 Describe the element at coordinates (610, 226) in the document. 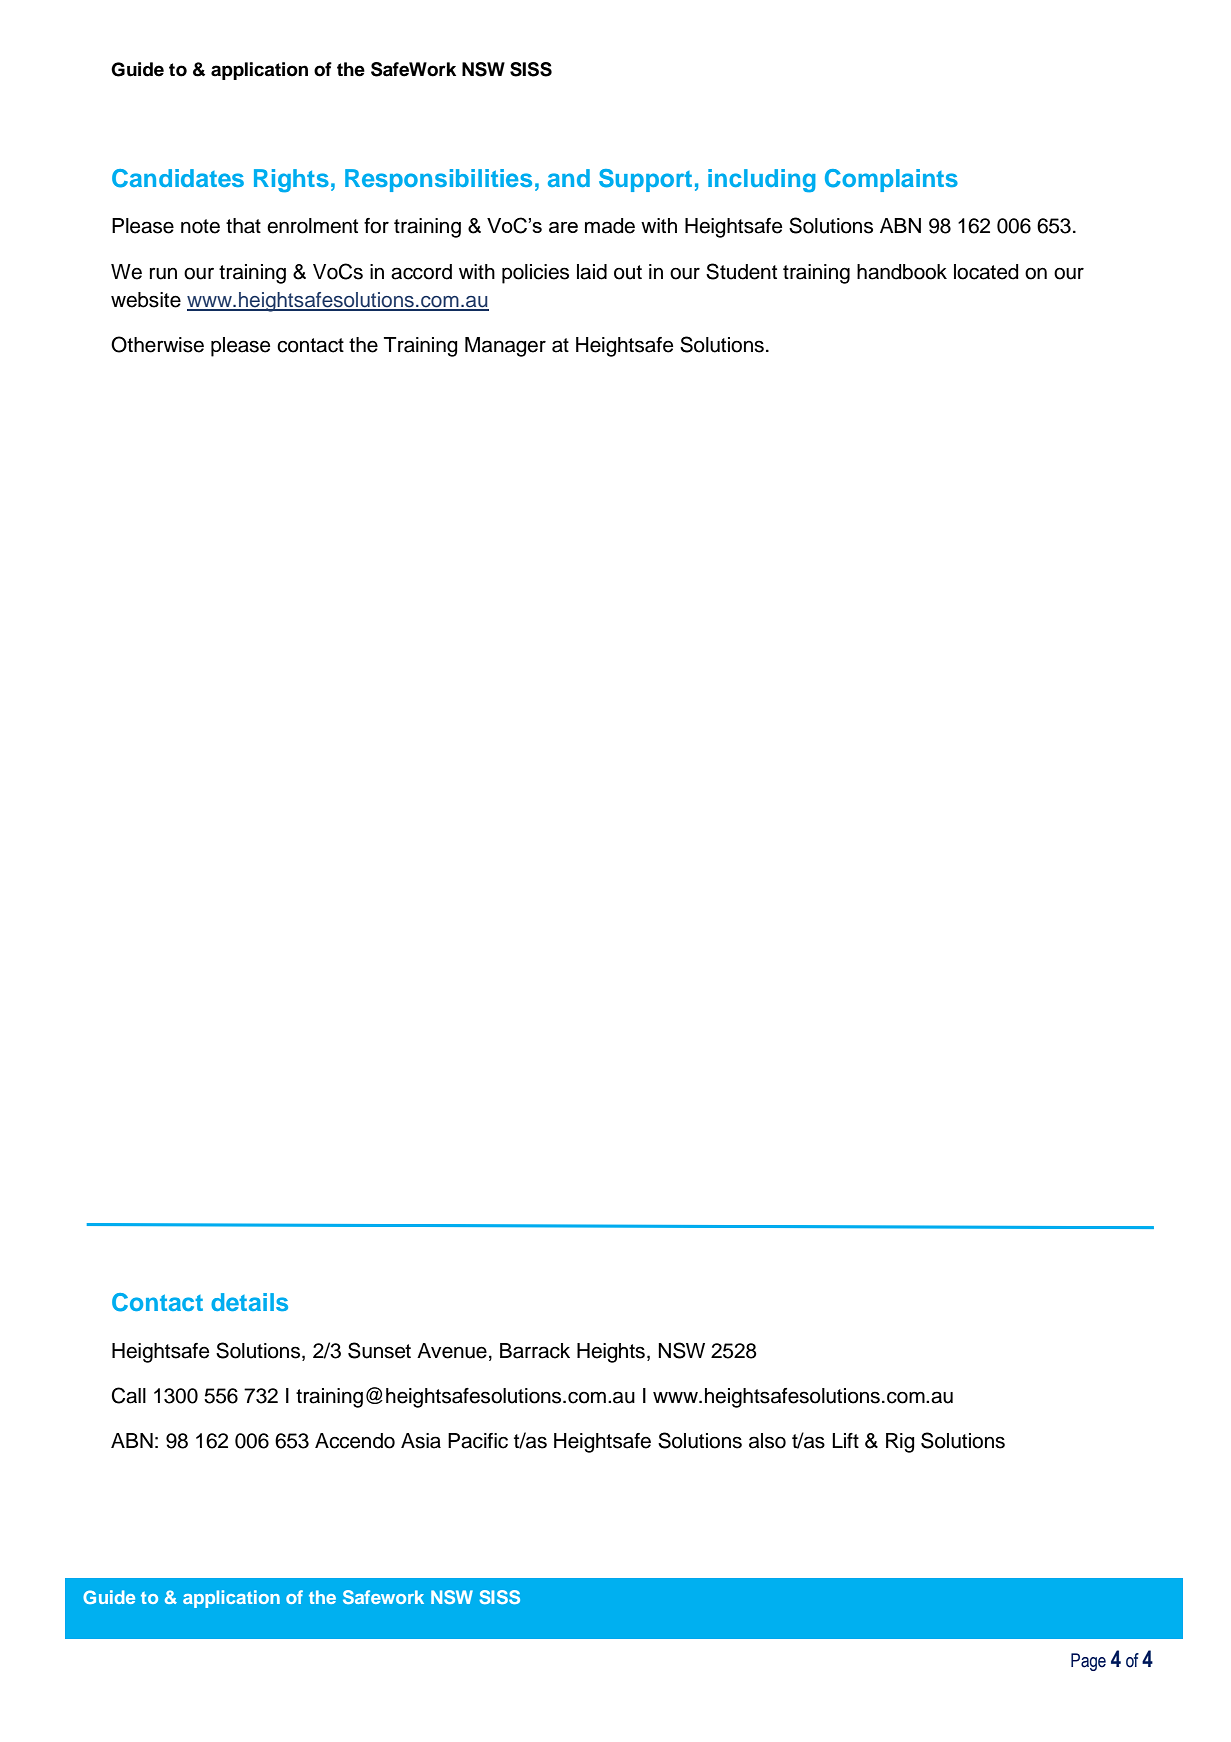

I see `made` at that location.
